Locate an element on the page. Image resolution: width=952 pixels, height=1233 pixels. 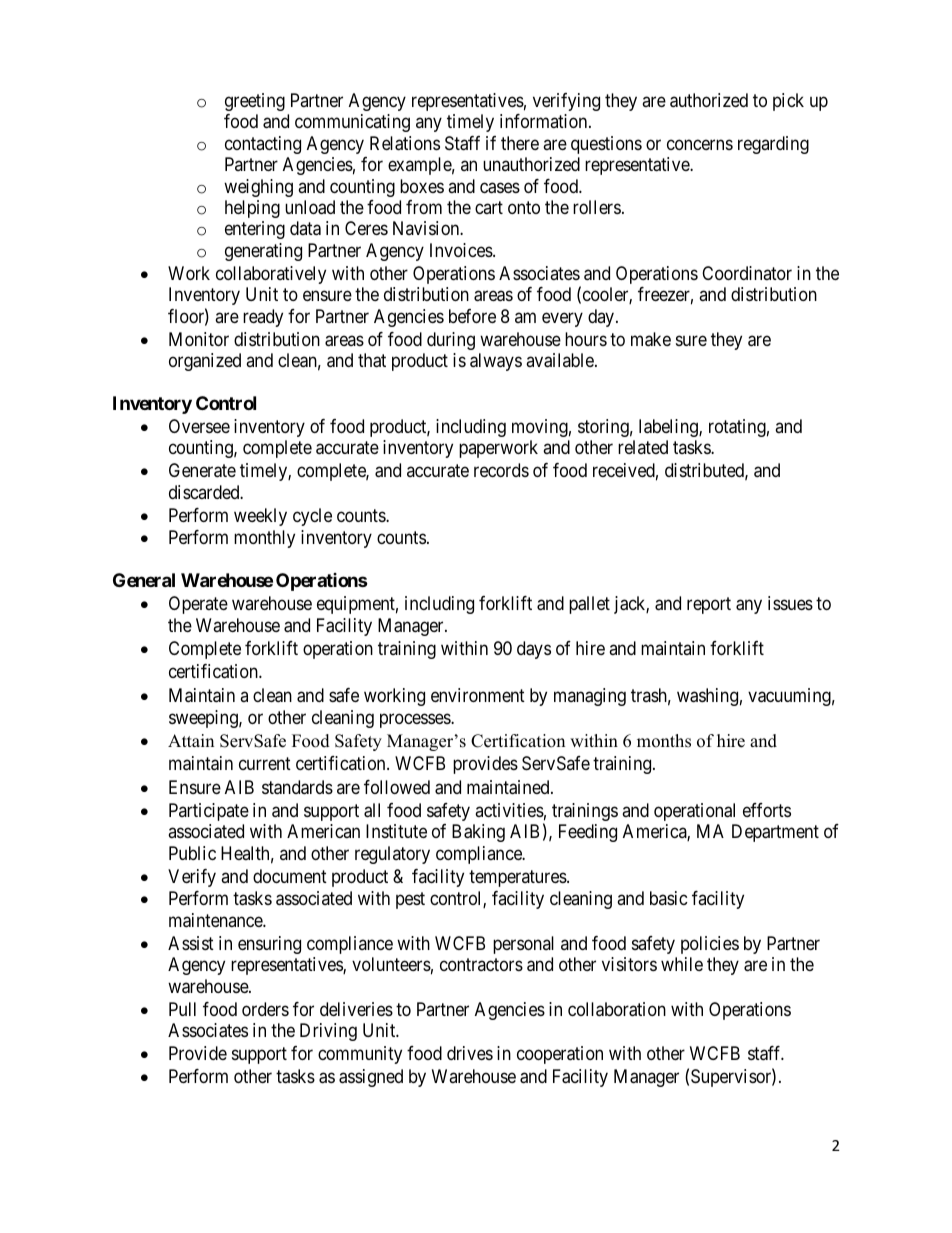
there is located at coordinates (520, 143).
